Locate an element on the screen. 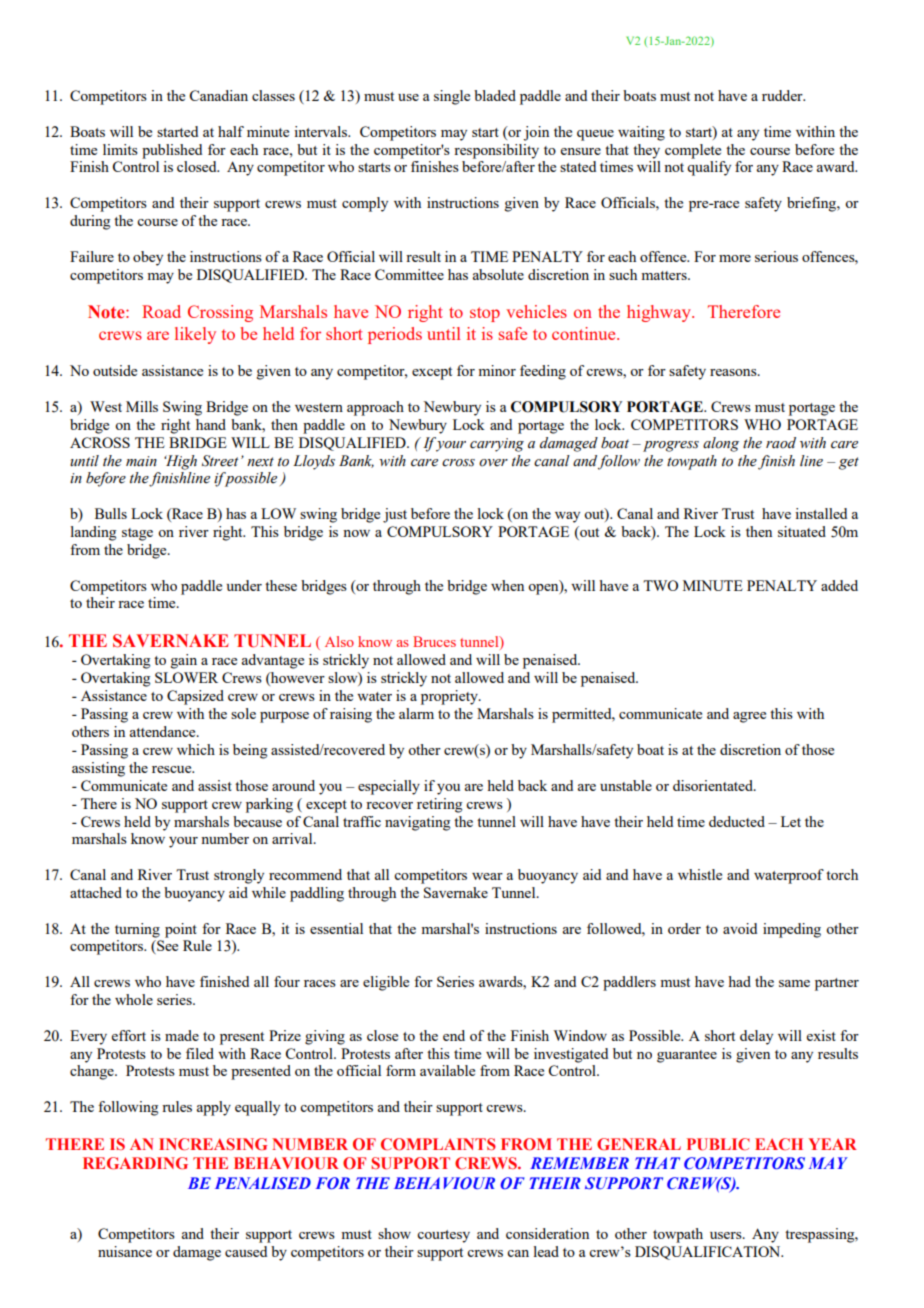  responsibility is located at coordinates (496, 151).
